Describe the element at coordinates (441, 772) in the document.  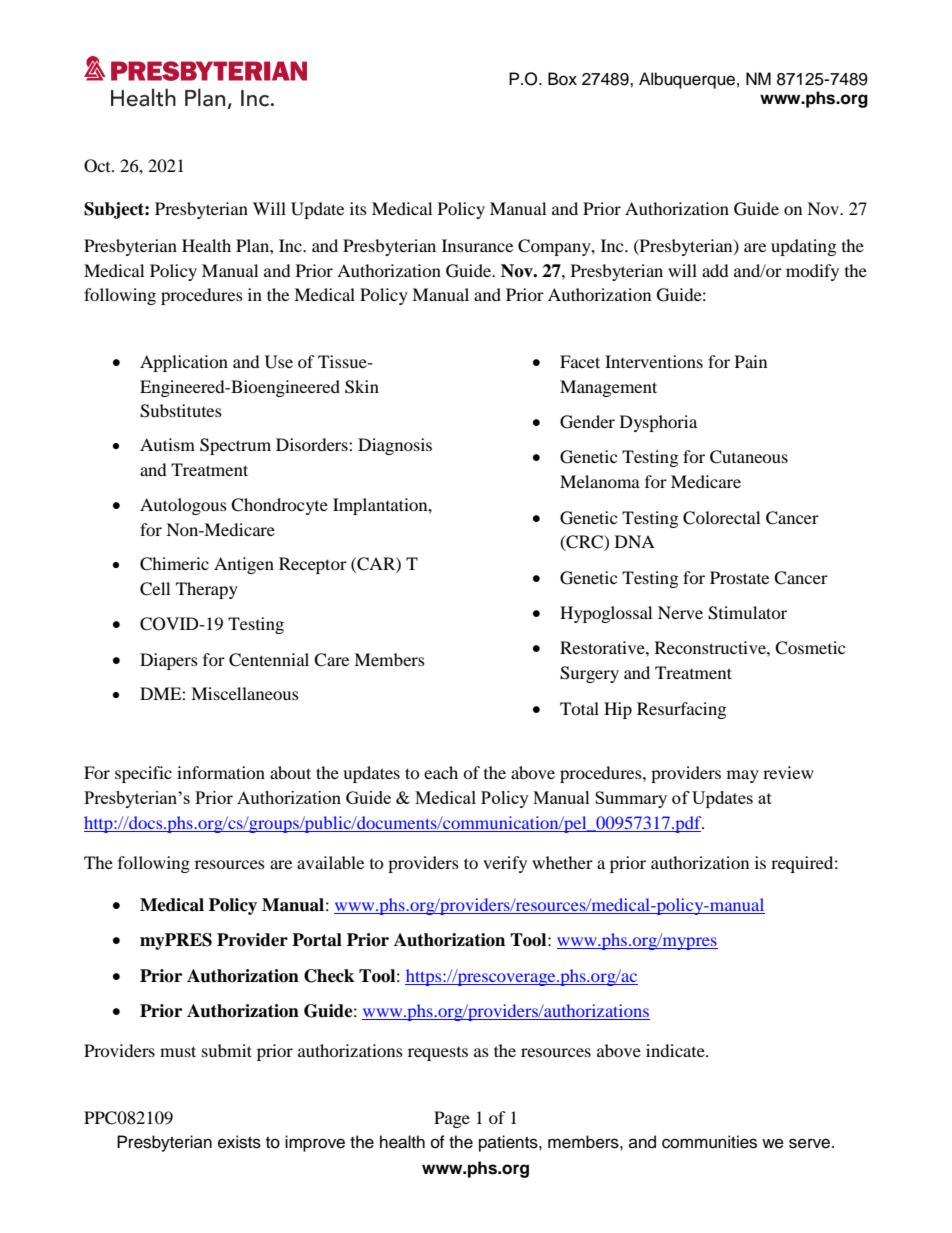
I see `each` at that location.
